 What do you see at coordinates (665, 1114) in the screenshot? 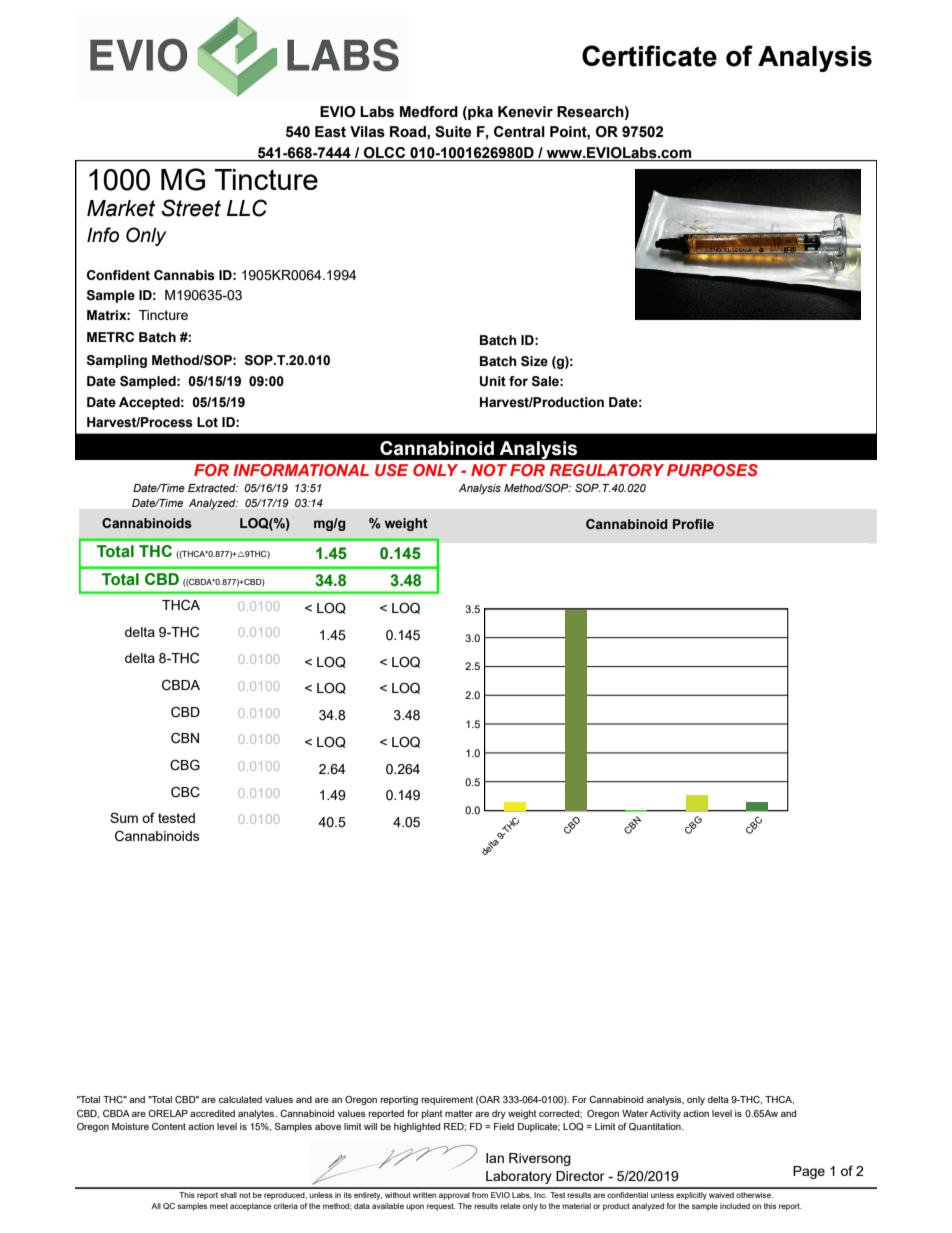
I see `Activity` at bounding box center [665, 1114].
